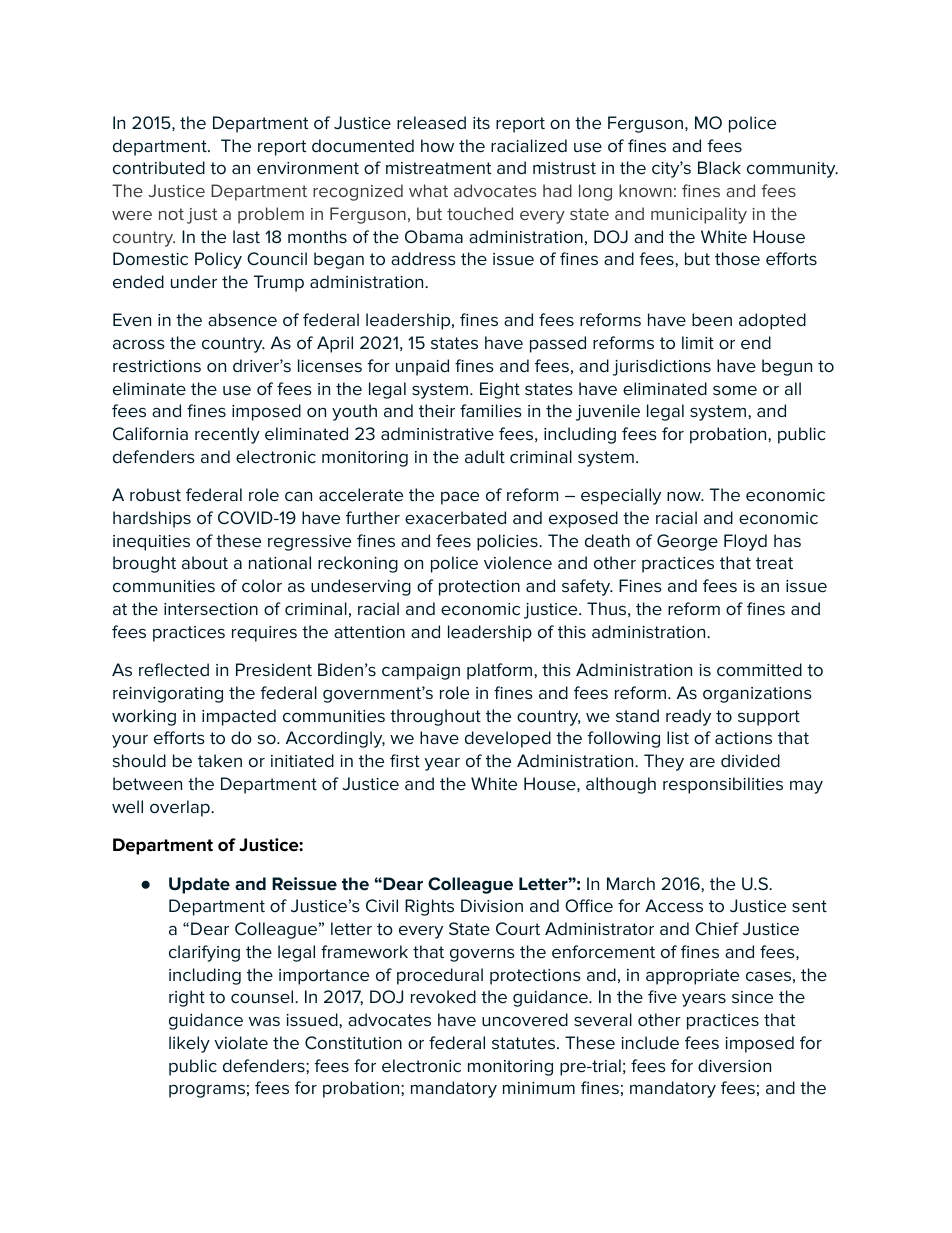  Describe the element at coordinates (745, 542) in the image. I see `Floyd` at that location.
